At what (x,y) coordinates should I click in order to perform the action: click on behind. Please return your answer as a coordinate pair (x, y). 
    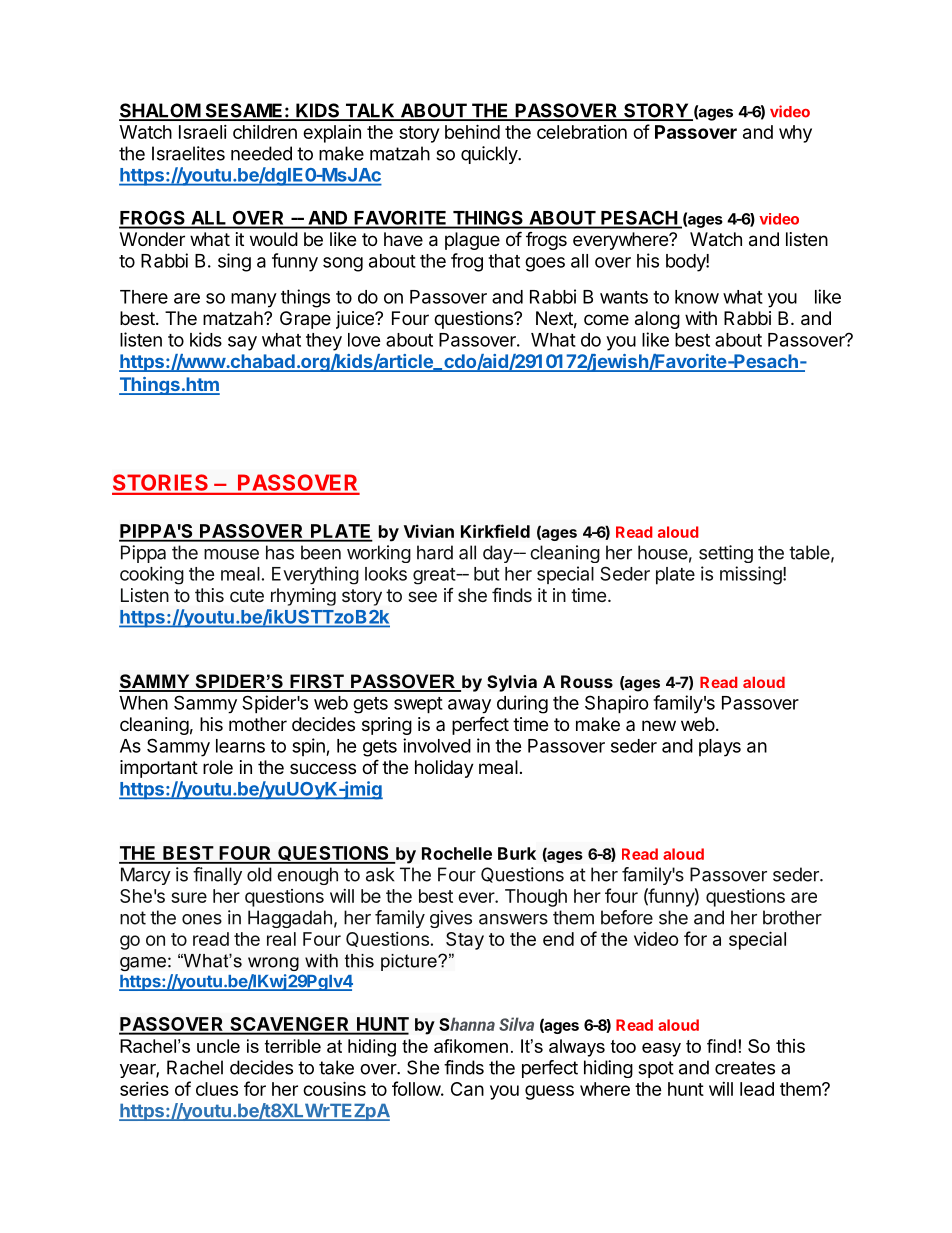
    Looking at the image, I should click on (472, 131).
